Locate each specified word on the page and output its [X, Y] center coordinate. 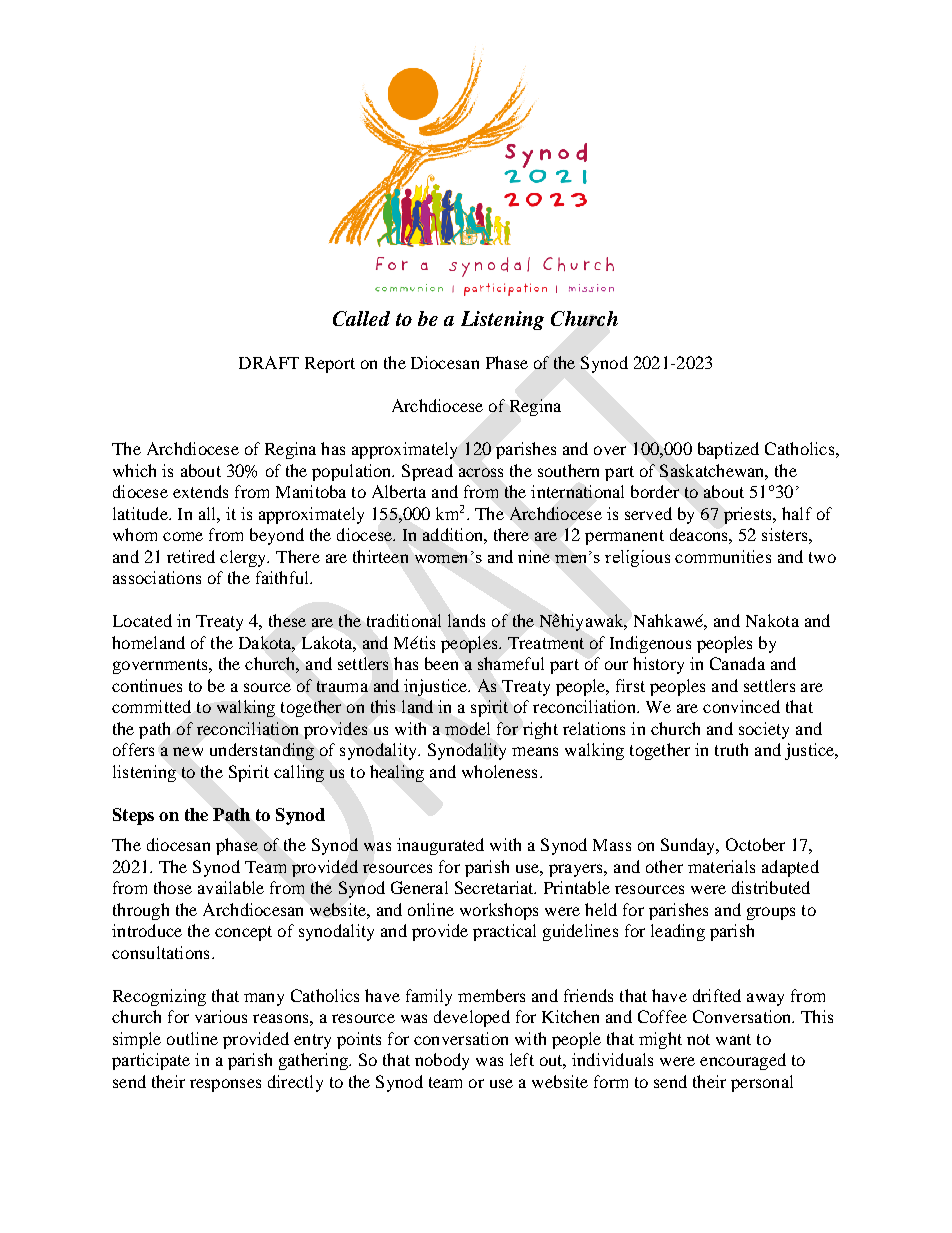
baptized [728, 450]
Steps [133, 816]
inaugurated [440, 846]
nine [534, 556]
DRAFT [269, 362]
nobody [442, 1061]
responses [225, 1085]
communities [723, 556]
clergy [244, 558]
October [755, 844]
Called [361, 318]
